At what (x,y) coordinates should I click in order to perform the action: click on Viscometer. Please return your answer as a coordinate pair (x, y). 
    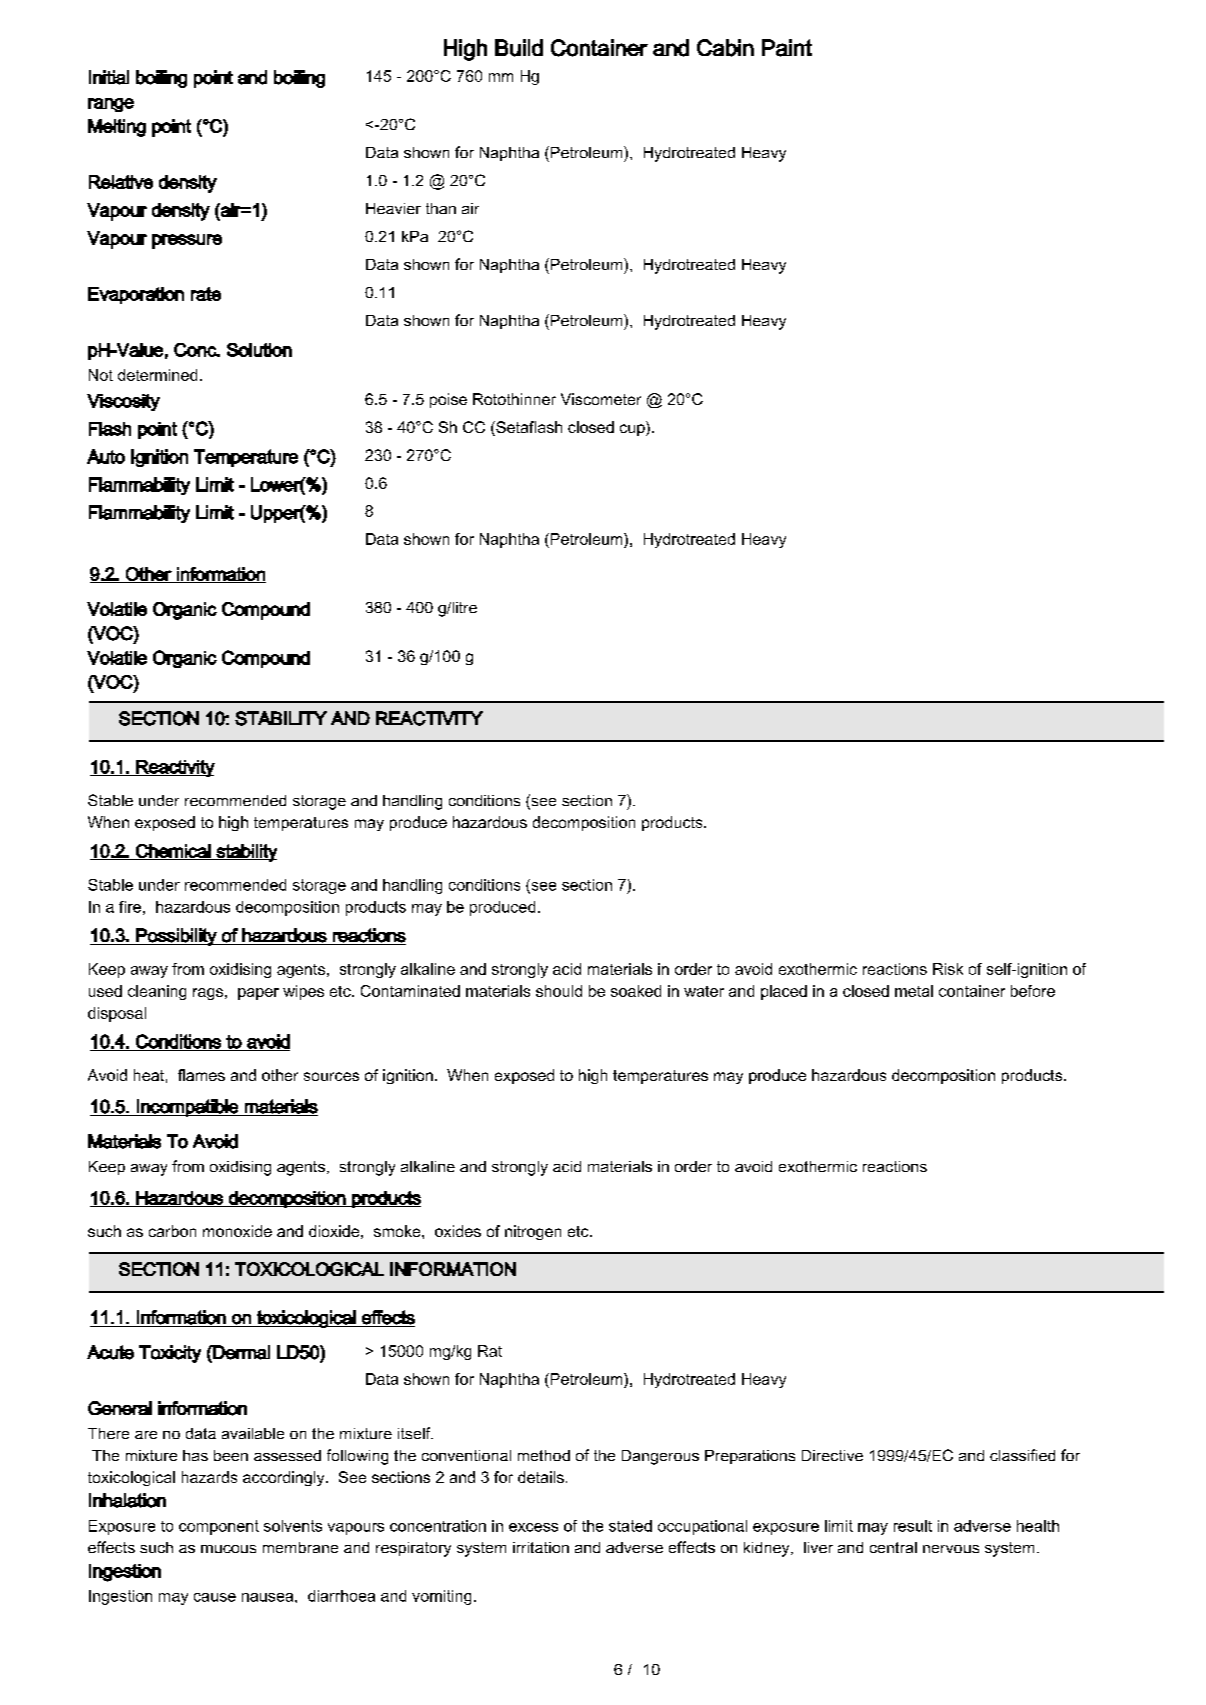
    Looking at the image, I should click on (601, 399).
